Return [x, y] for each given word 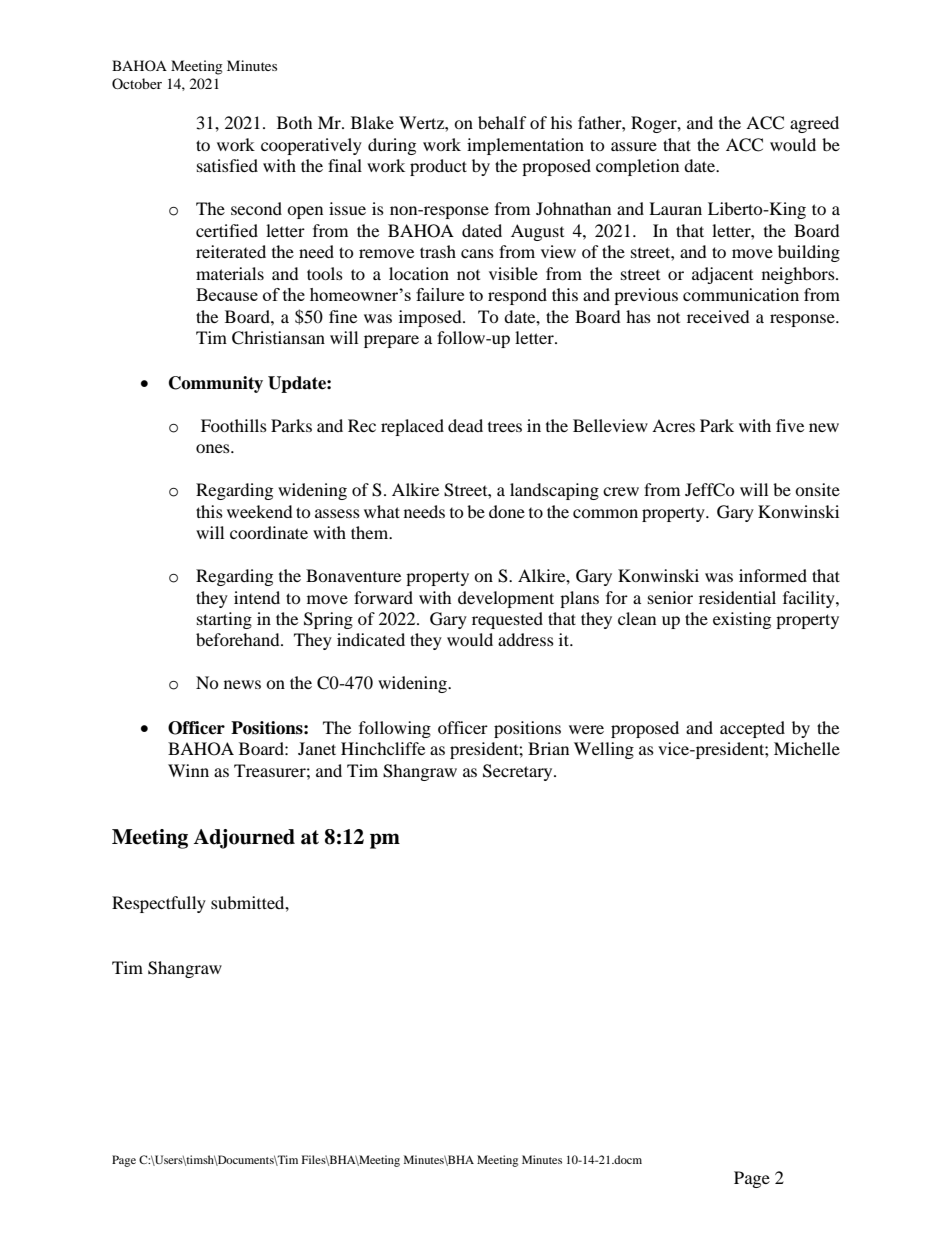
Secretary [519, 772]
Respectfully [159, 904]
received [718, 316]
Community [216, 384]
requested [507, 620]
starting [224, 620]
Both [295, 122]
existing [742, 620]
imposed [431, 318]
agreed [814, 124]
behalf [502, 122]
